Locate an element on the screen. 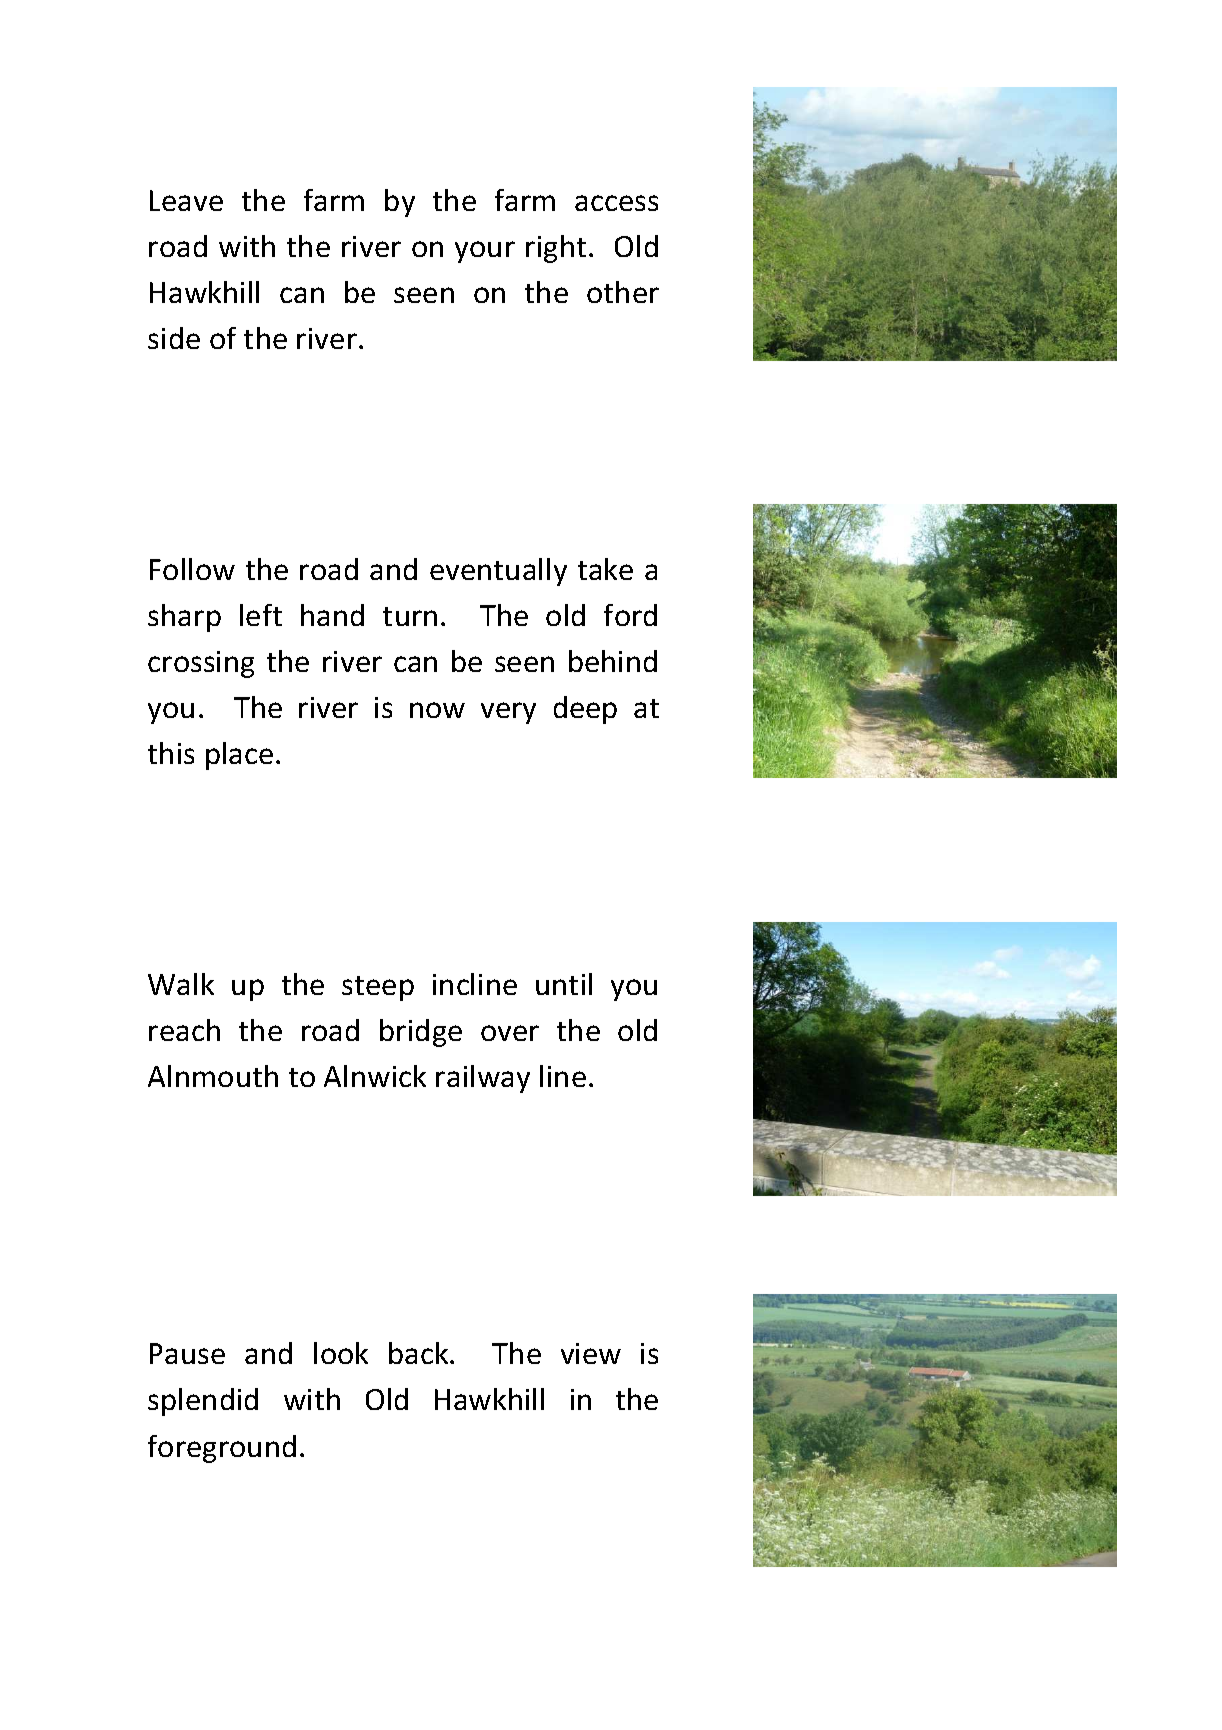  steep is located at coordinates (378, 988).
